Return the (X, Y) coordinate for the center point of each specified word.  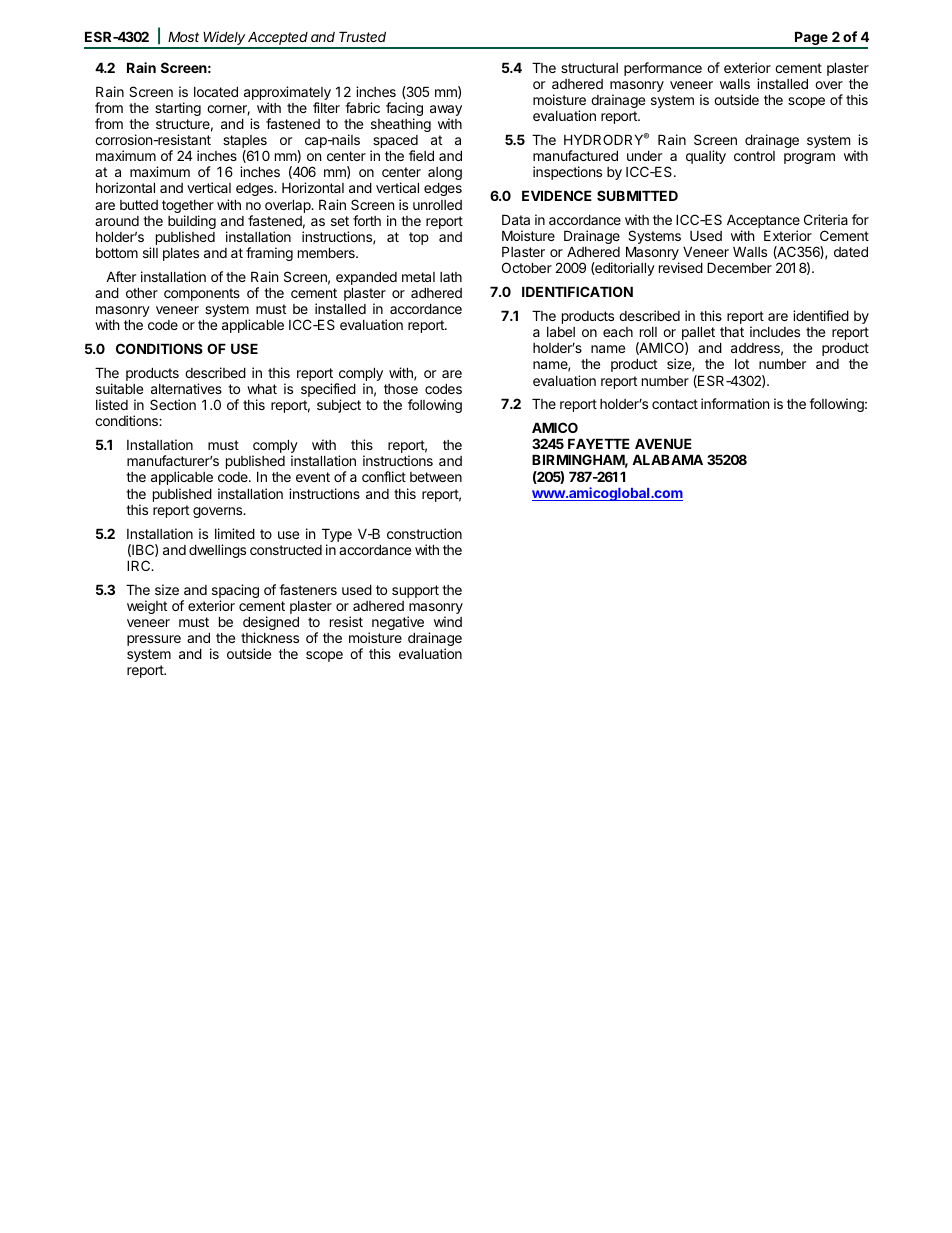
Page (811, 39)
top (419, 238)
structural (589, 68)
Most (183, 36)
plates (181, 254)
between (436, 477)
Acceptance (763, 222)
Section (173, 404)
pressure (154, 640)
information (735, 403)
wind (448, 621)
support (415, 591)
